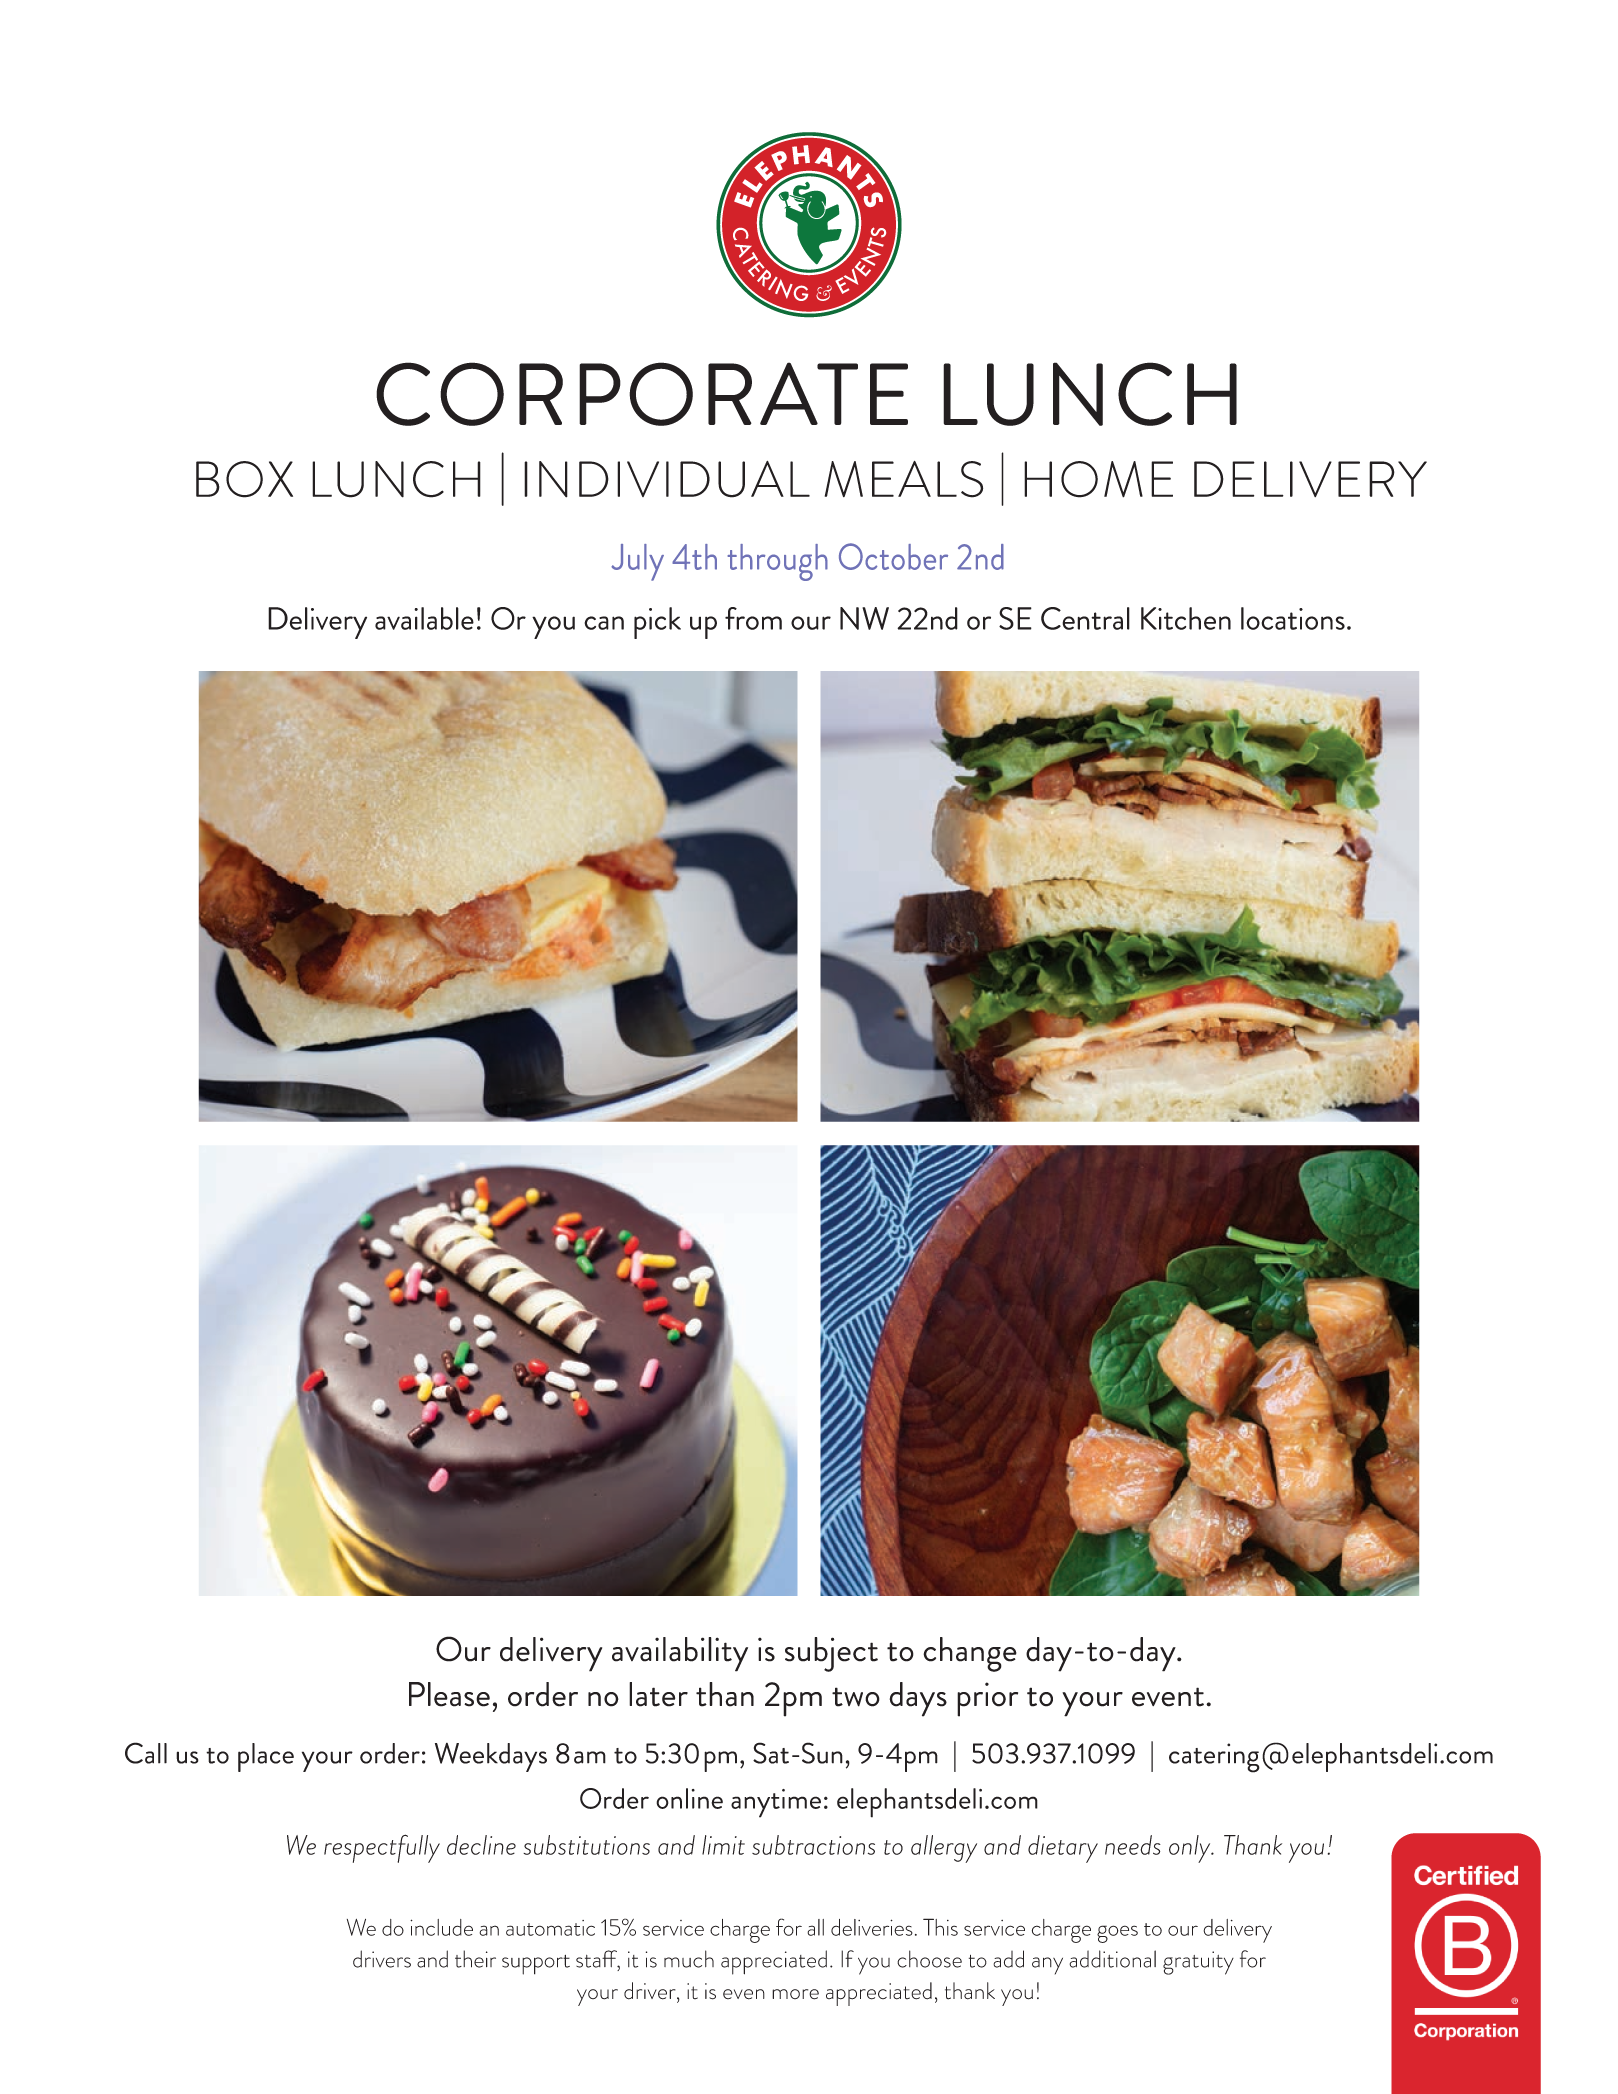 The height and width of the screenshot is (2094, 1618). What do you see at coordinates (441, 1927) in the screenshot?
I see `include` at bounding box center [441, 1927].
